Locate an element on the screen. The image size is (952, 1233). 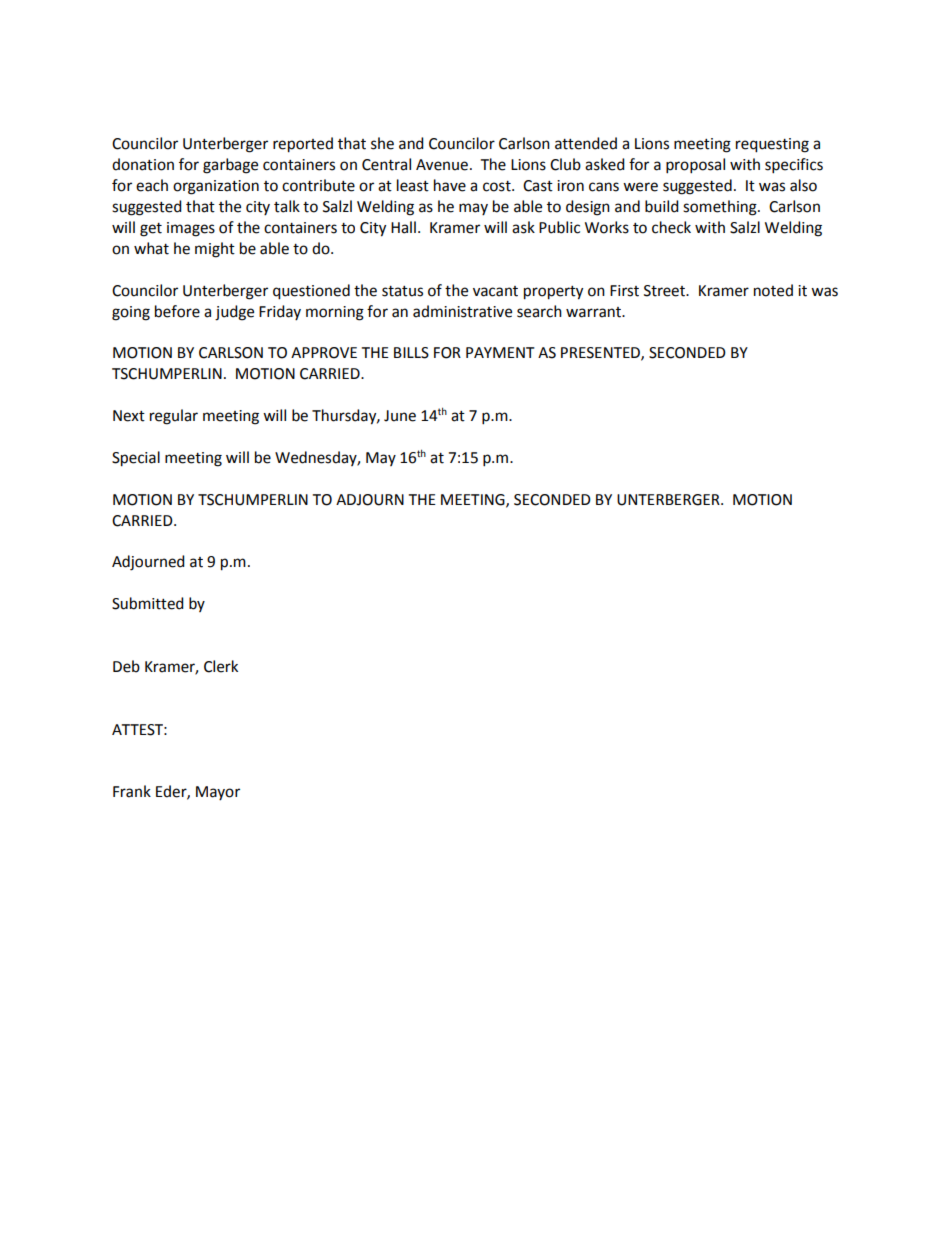
administrative is located at coordinates (462, 311).
